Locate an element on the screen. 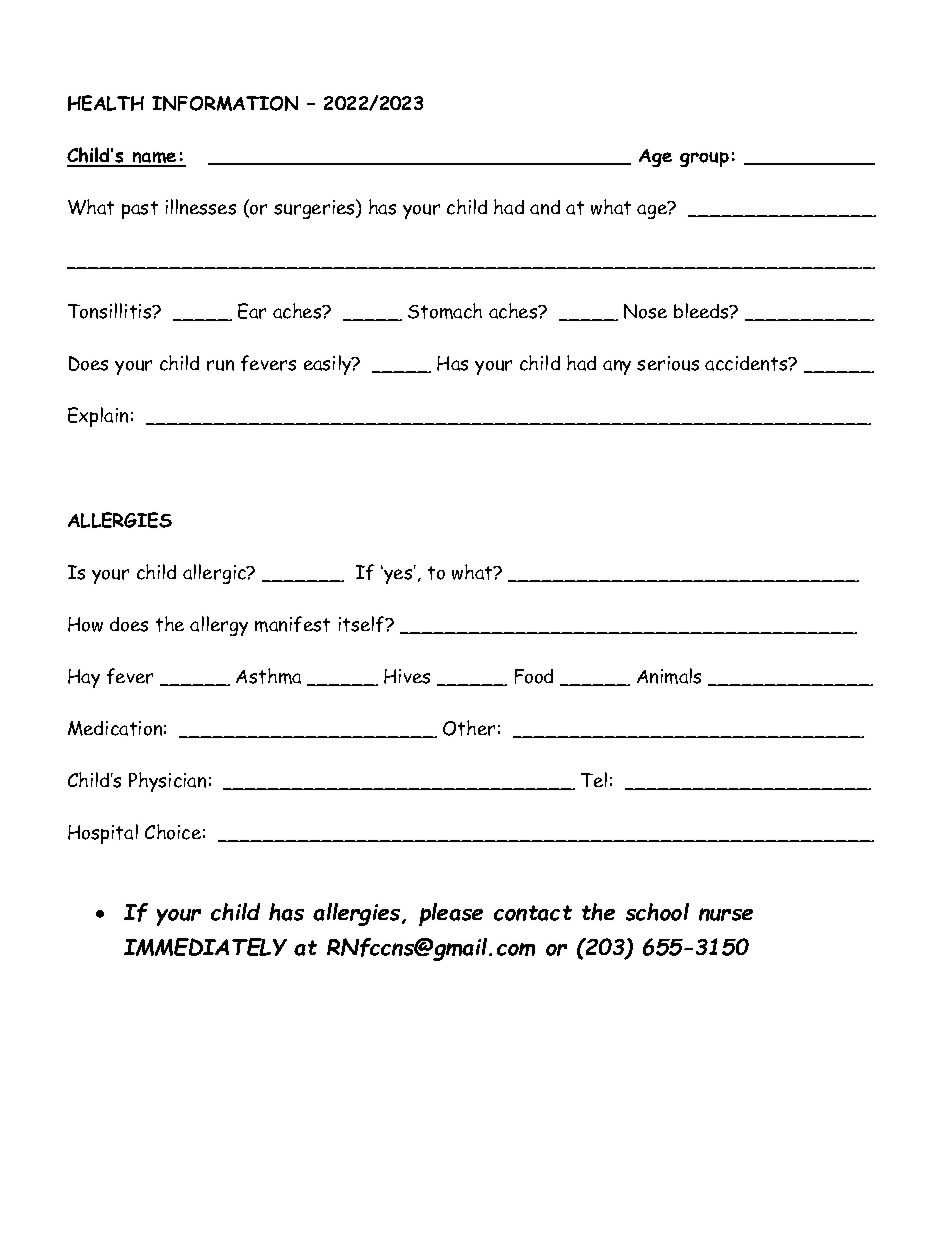  group is located at coordinates (704, 159).
